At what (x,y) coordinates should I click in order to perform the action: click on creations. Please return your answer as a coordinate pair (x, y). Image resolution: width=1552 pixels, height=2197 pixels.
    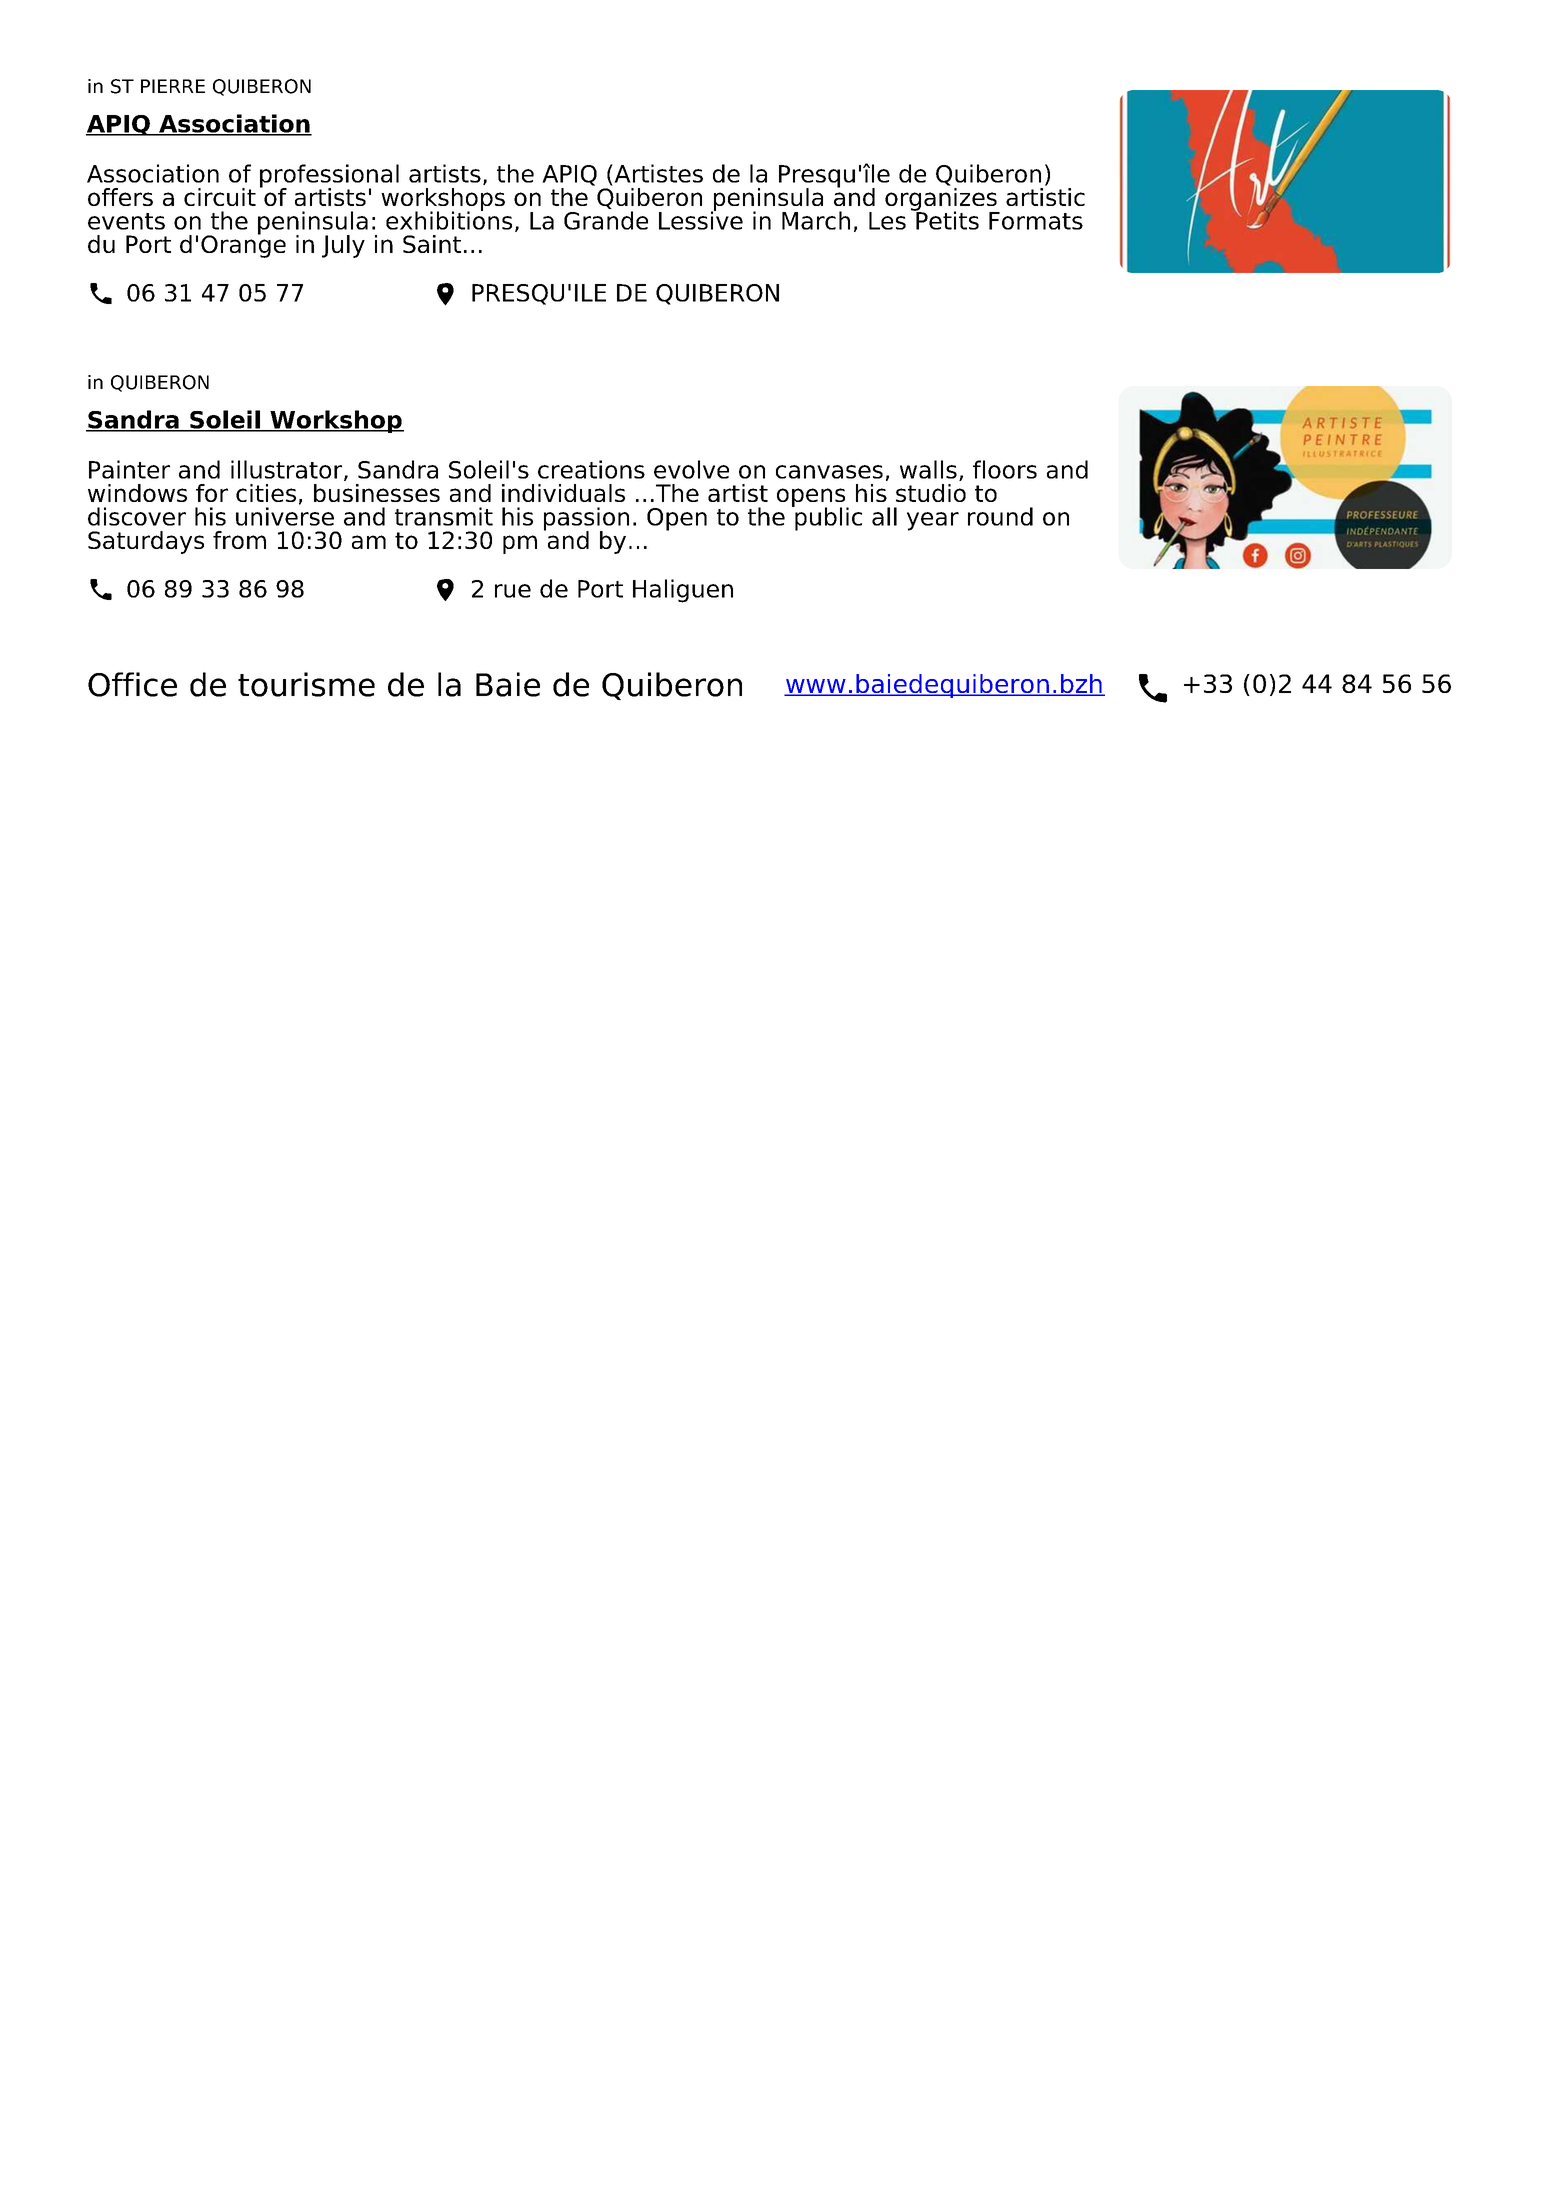
    Looking at the image, I should click on (591, 469).
